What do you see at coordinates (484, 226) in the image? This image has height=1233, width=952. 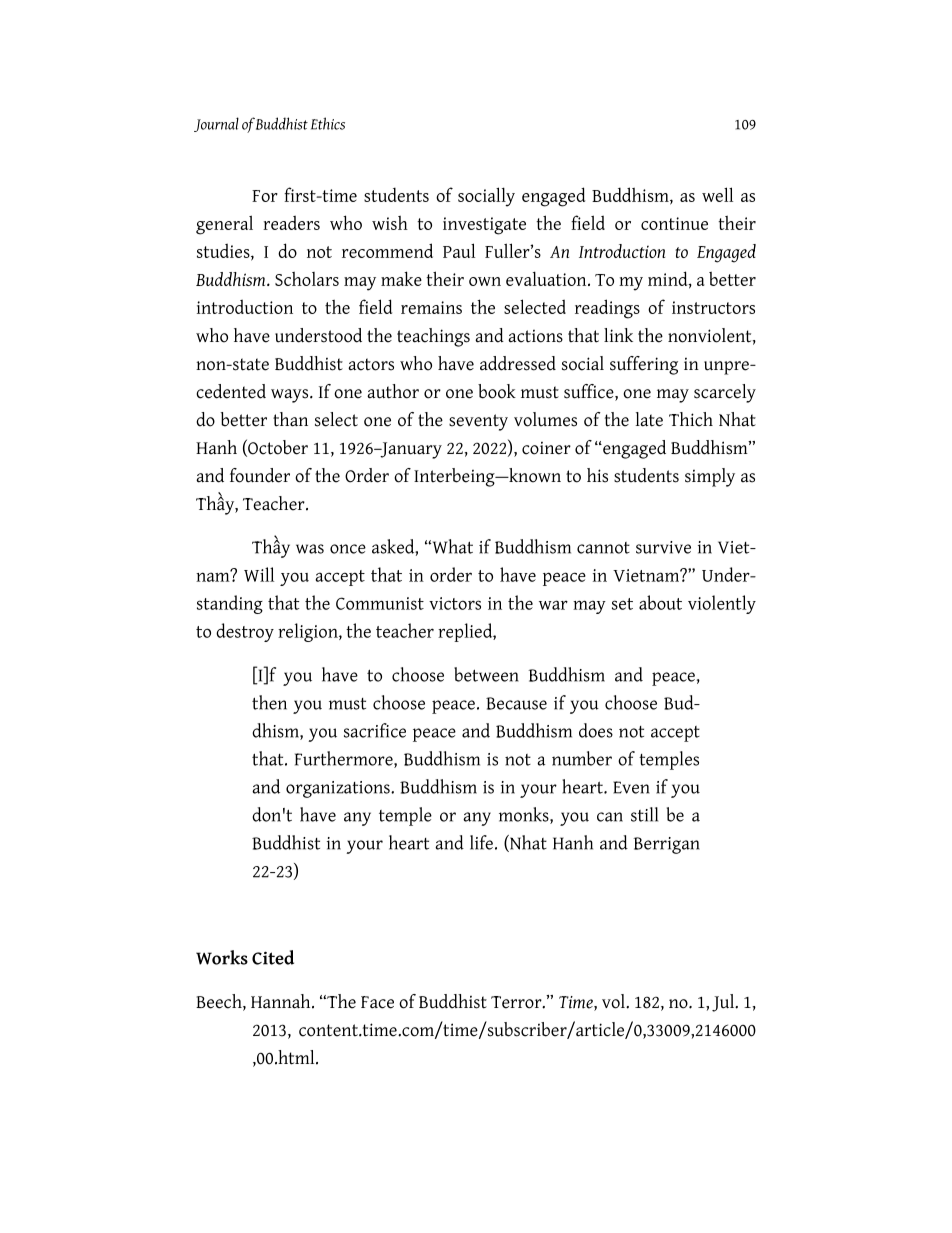 I see `investigate` at bounding box center [484, 226].
